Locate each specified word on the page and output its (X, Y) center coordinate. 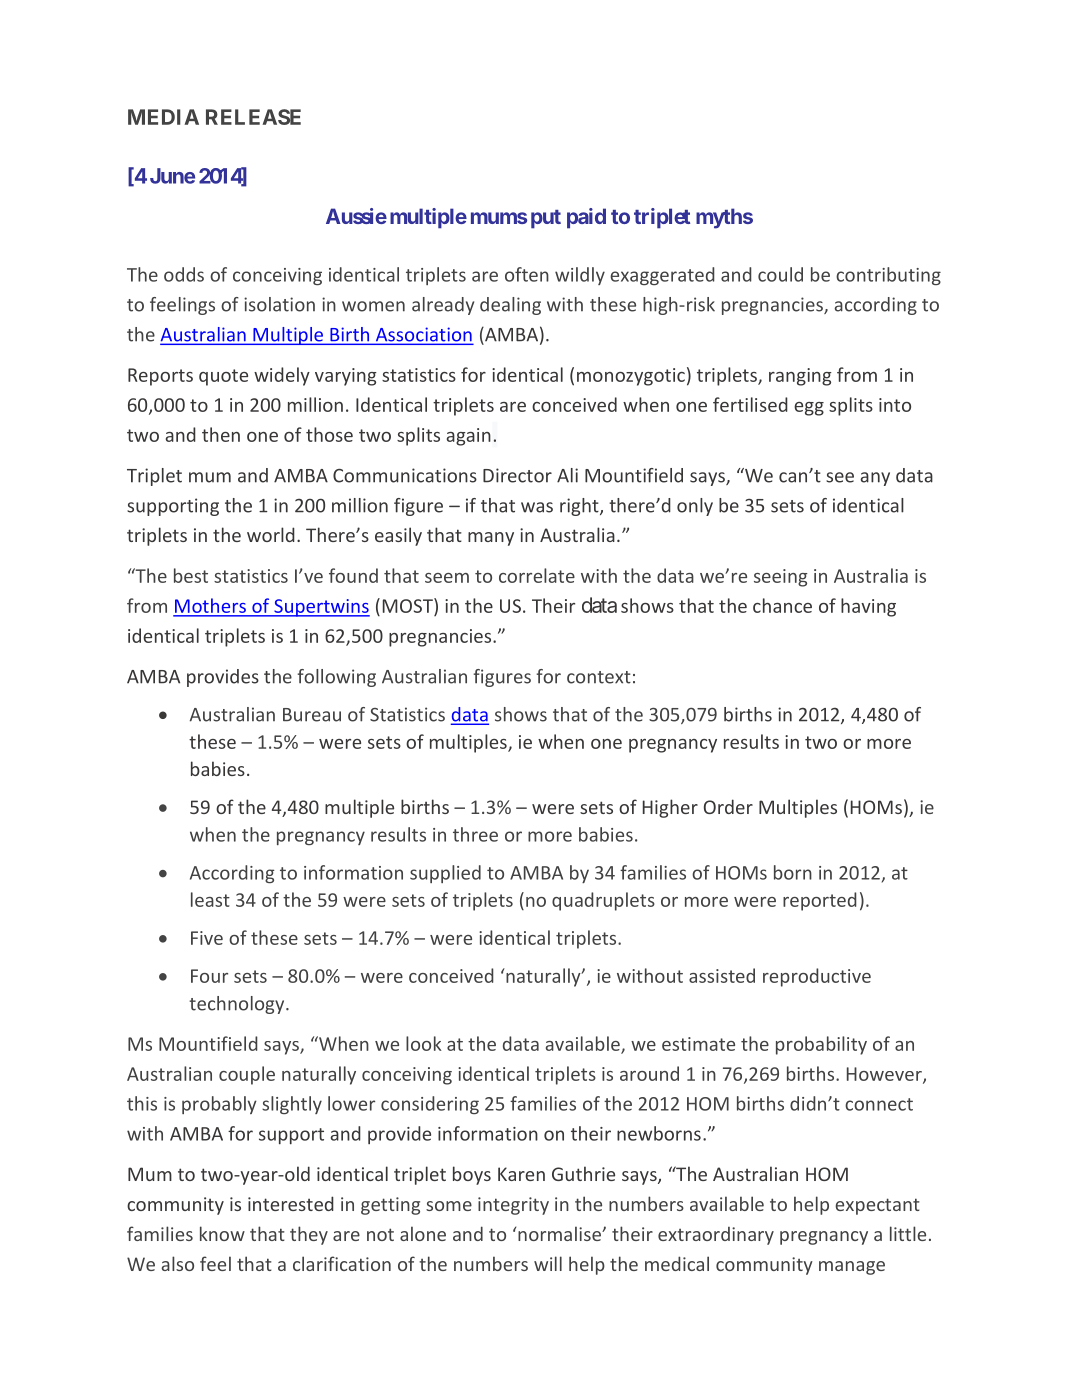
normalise (560, 1233)
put (546, 219)
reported (820, 901)
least (210, 899)
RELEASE (253, 117)
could (780, 274)
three (475, 834)
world (271, 534)
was (537, 507)
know (222, 1233)
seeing (781, 578)
